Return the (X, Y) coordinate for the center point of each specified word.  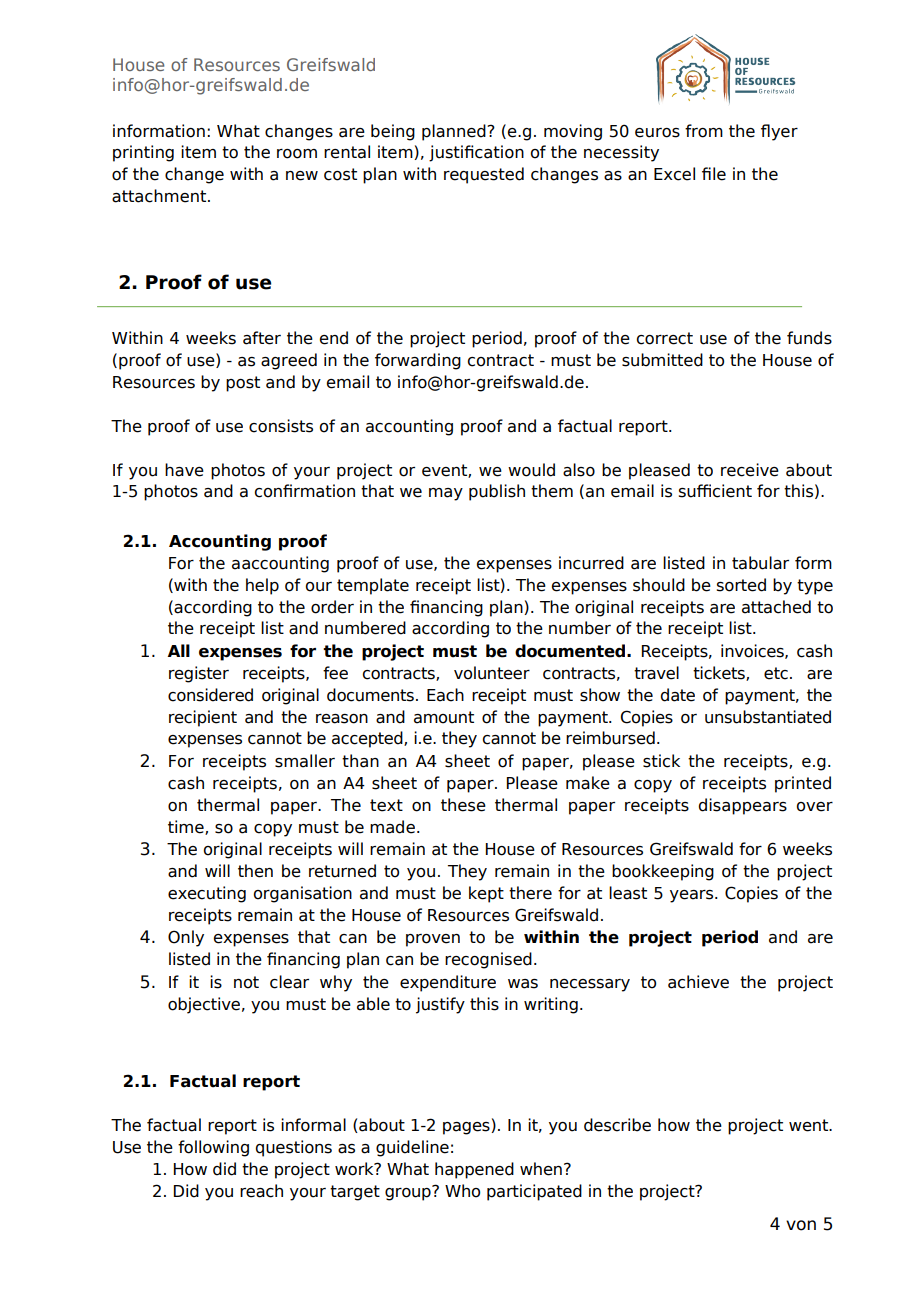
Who (462, 1191)
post (243, 384)
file (714, 174)
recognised (488, 960)
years (693, 896)
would (531, 470)
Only (186, 938)
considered (210, 695)
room (297, 154)
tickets (720, 673)
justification (476, 153)
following (213, 1148)
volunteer (492, 673)
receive (750, 470)
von (801, 1225)
